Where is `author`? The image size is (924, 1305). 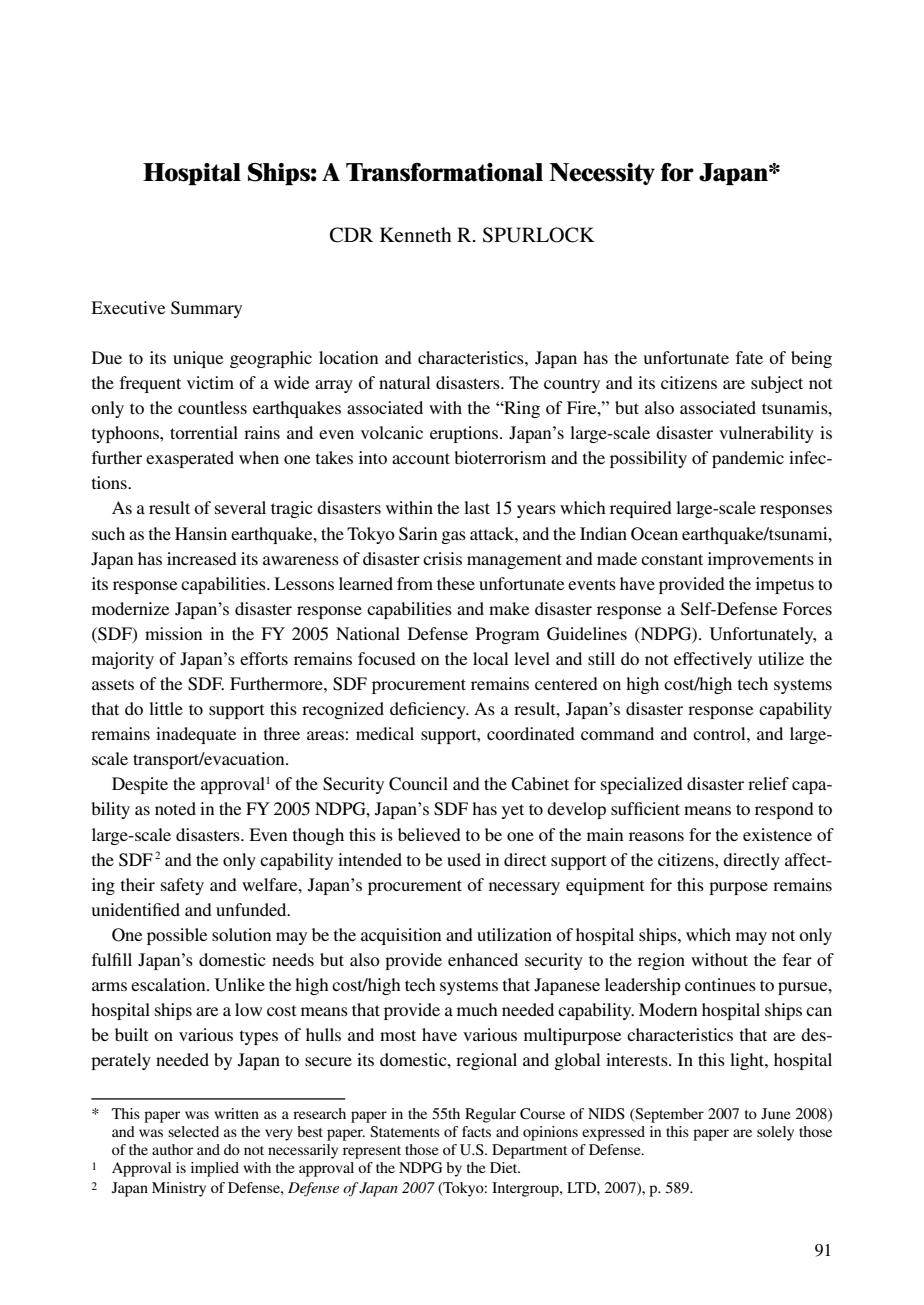 author is located at coordinates (172, 1149).
